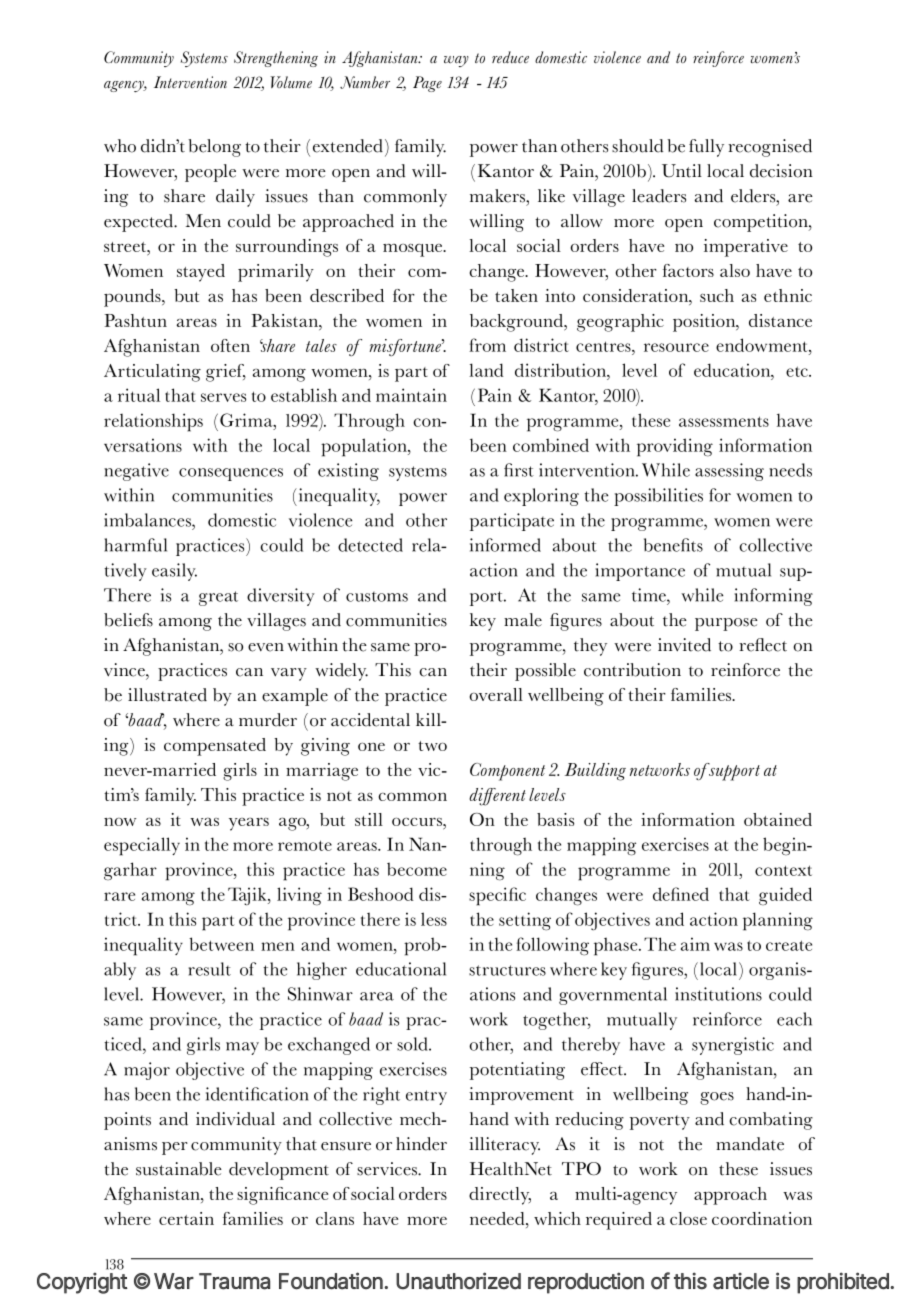 The image size is (922, 1316). I want to click on recognised, so click(770, 148).
